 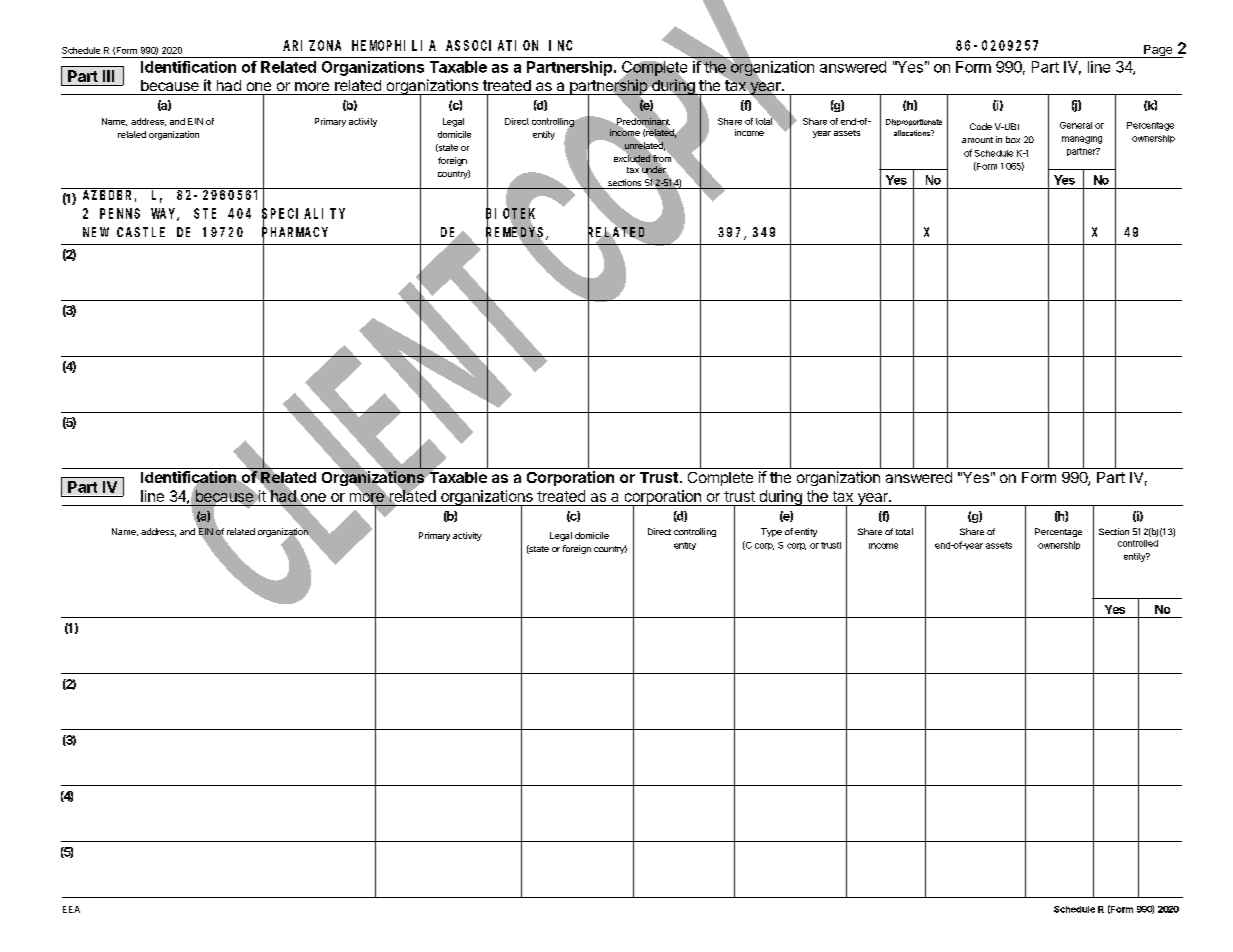 What do you see at coordinates (96, 232) in the page?
I see `NEW` at bounding box center [96, 232].
